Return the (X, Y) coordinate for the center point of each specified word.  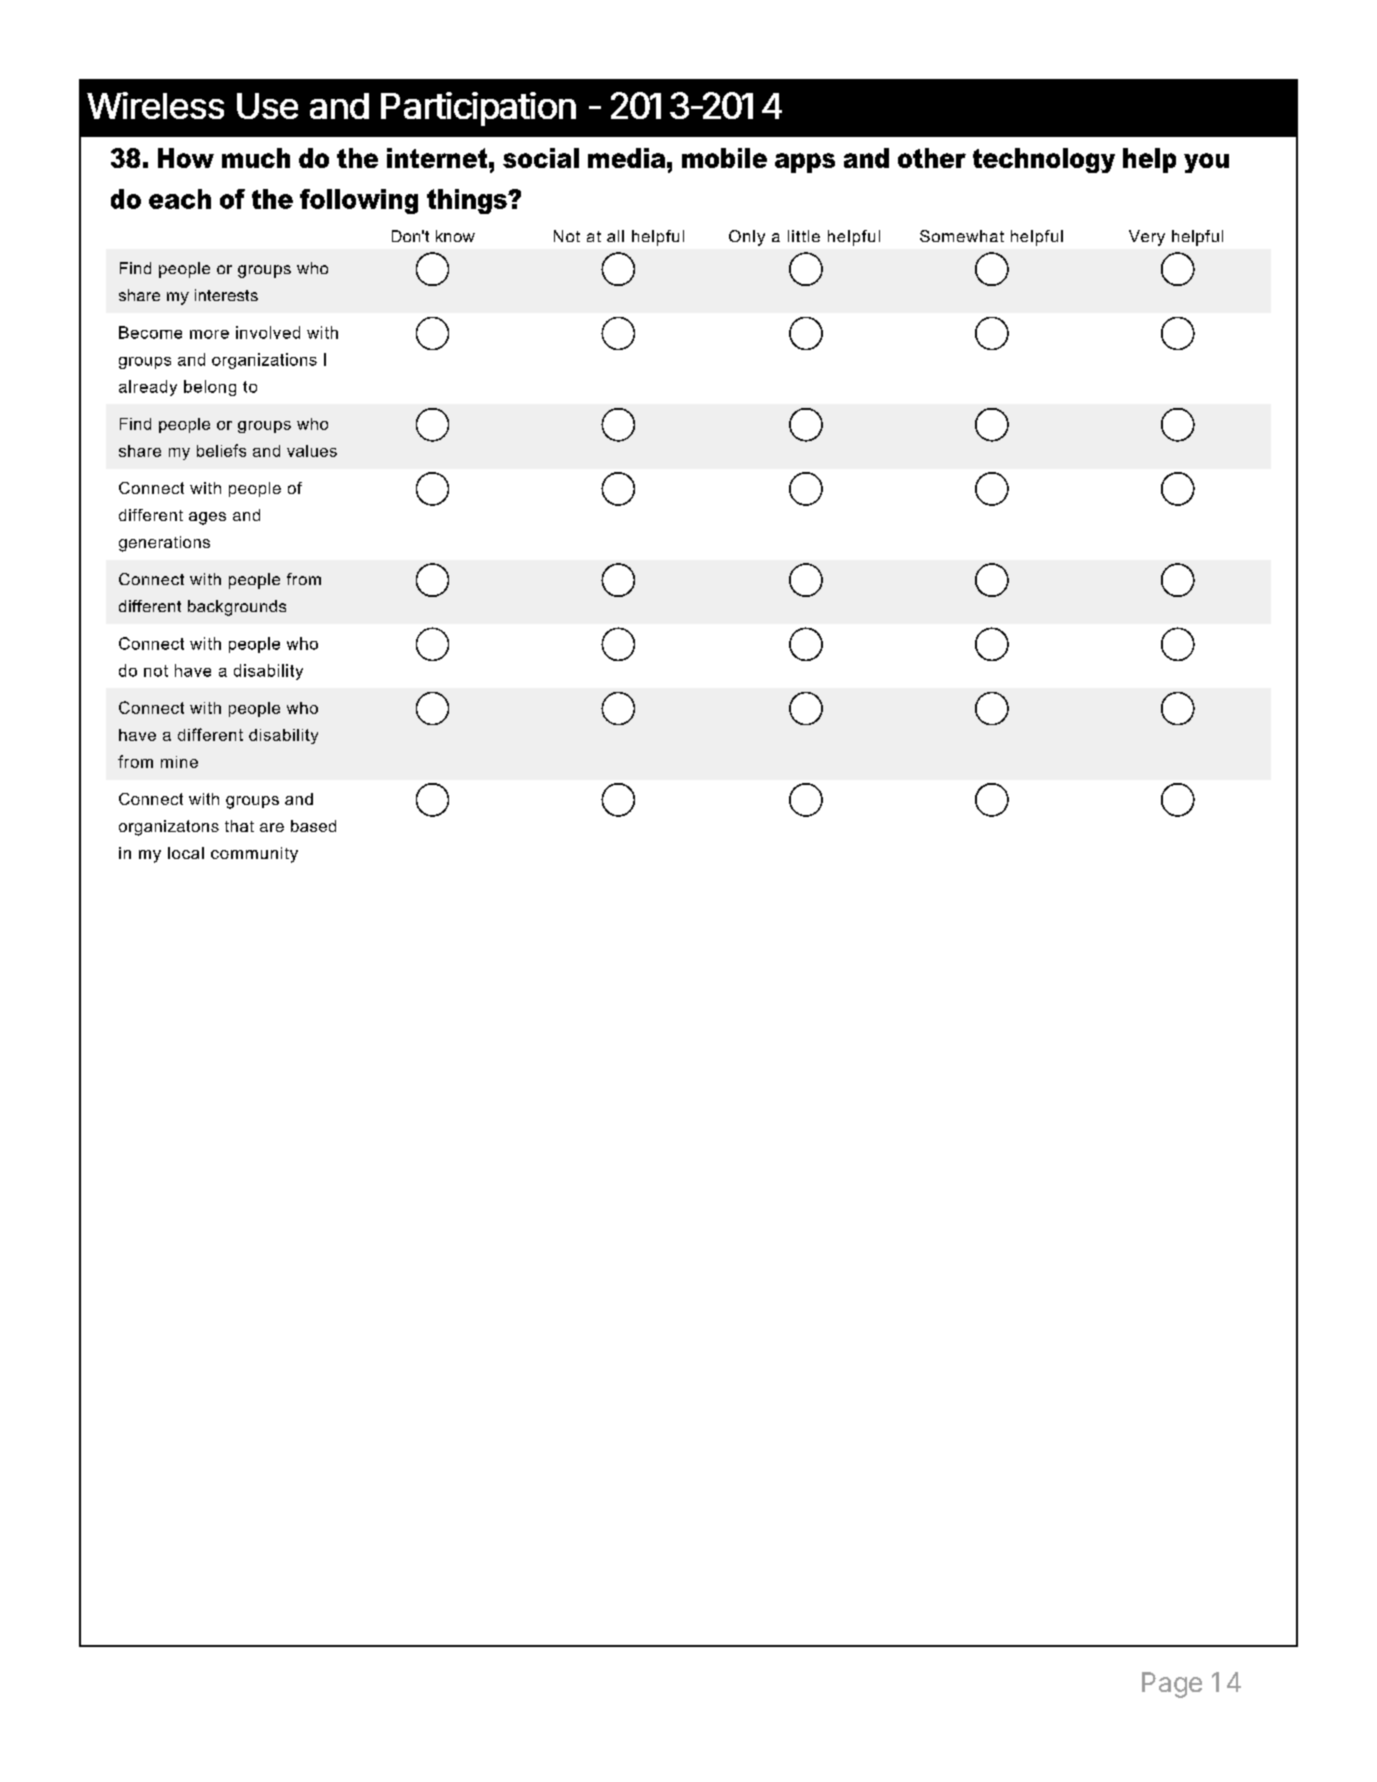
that (239, 826)
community (254, 855)
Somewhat (962, 236)
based (313, 826)
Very (1147, 238)
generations (164, 544)
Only (747, 238)
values (312, 451)
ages (207, 518)
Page (1172, 1685)
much (256, 158)
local (186, 853)
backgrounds (237, 608)
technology (1044, 160)
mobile (724, 158)
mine (179, 762)
